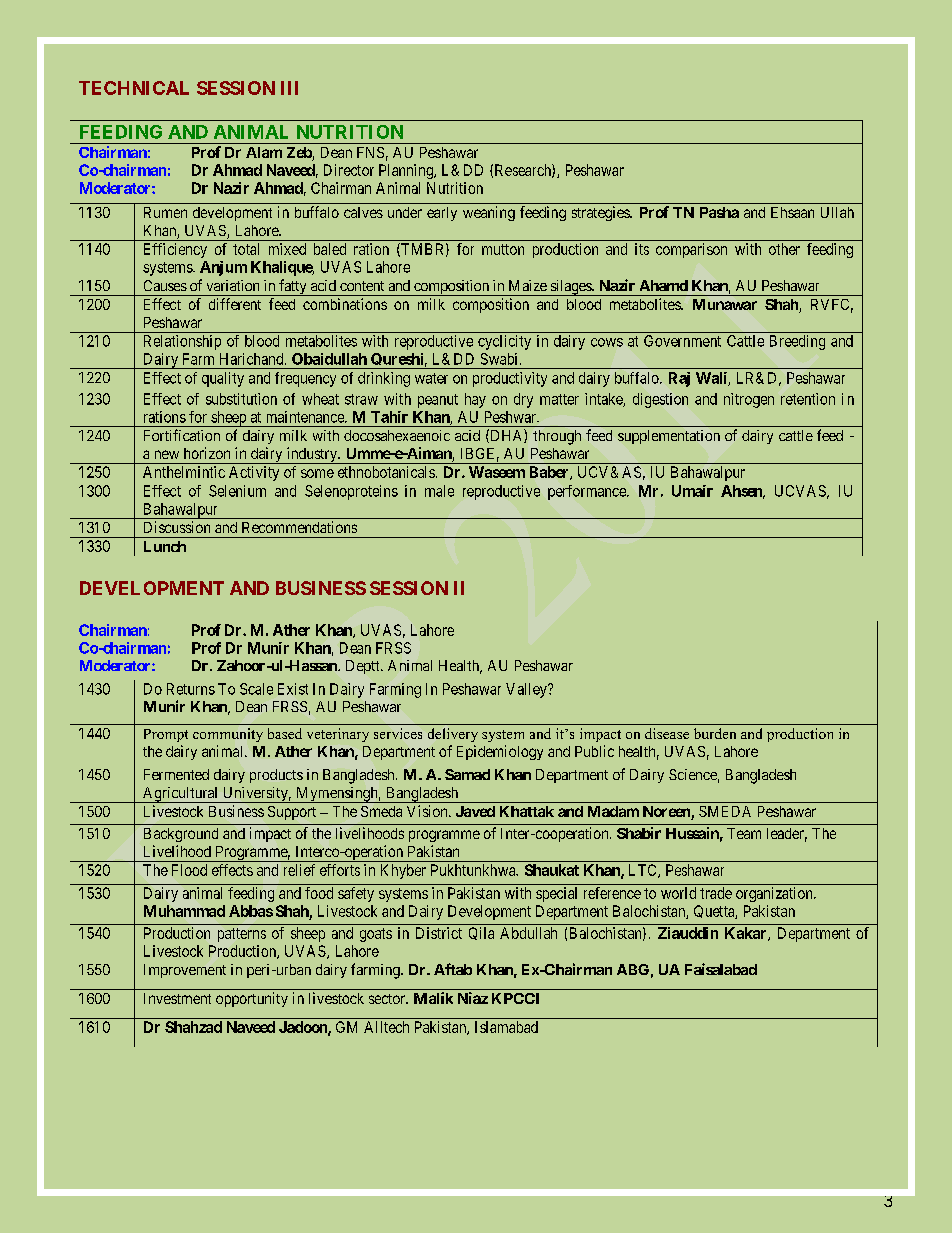 The width and height of the screenshot is (952, 1233). I want to click on Lunch, so click(165, 546).
